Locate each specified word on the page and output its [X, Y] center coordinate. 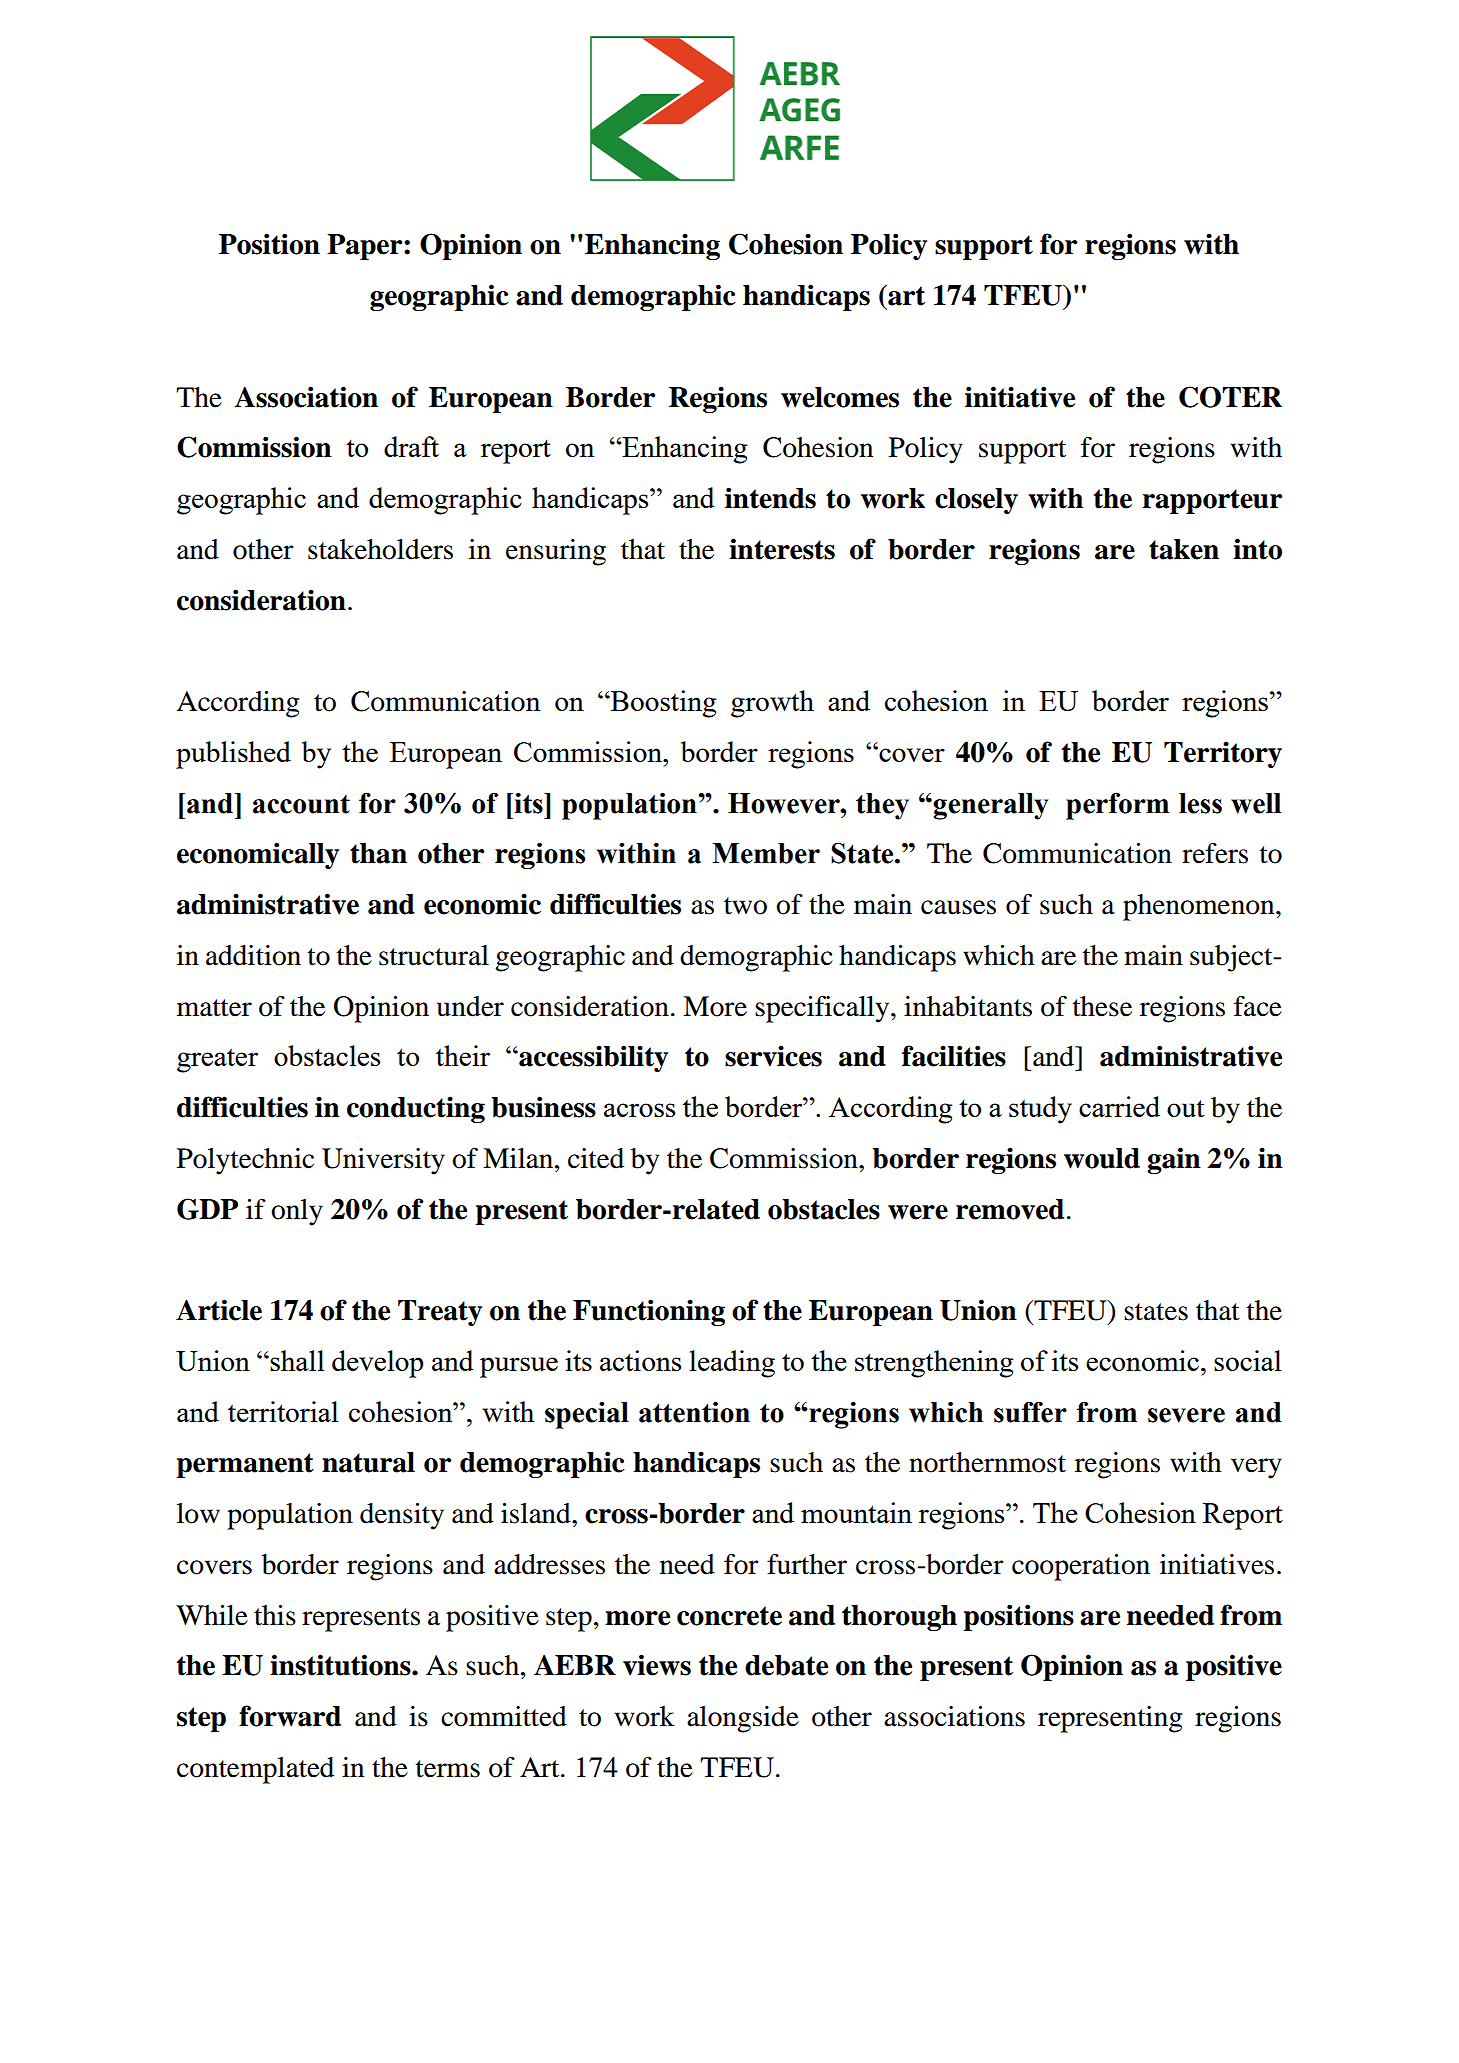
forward [290, 1716]
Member [766, 853]
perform [1117, 806]
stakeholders [380, 549]
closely [976, 501]
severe [1186, 1415]
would [1102, 1158]
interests [782, 549]
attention [694, 1412]
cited [596, 1158]
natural [368, 1462]
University [383, 1161]
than [378, 853]
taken [1184, 549]
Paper [366, 247]
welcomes [840, 397]
